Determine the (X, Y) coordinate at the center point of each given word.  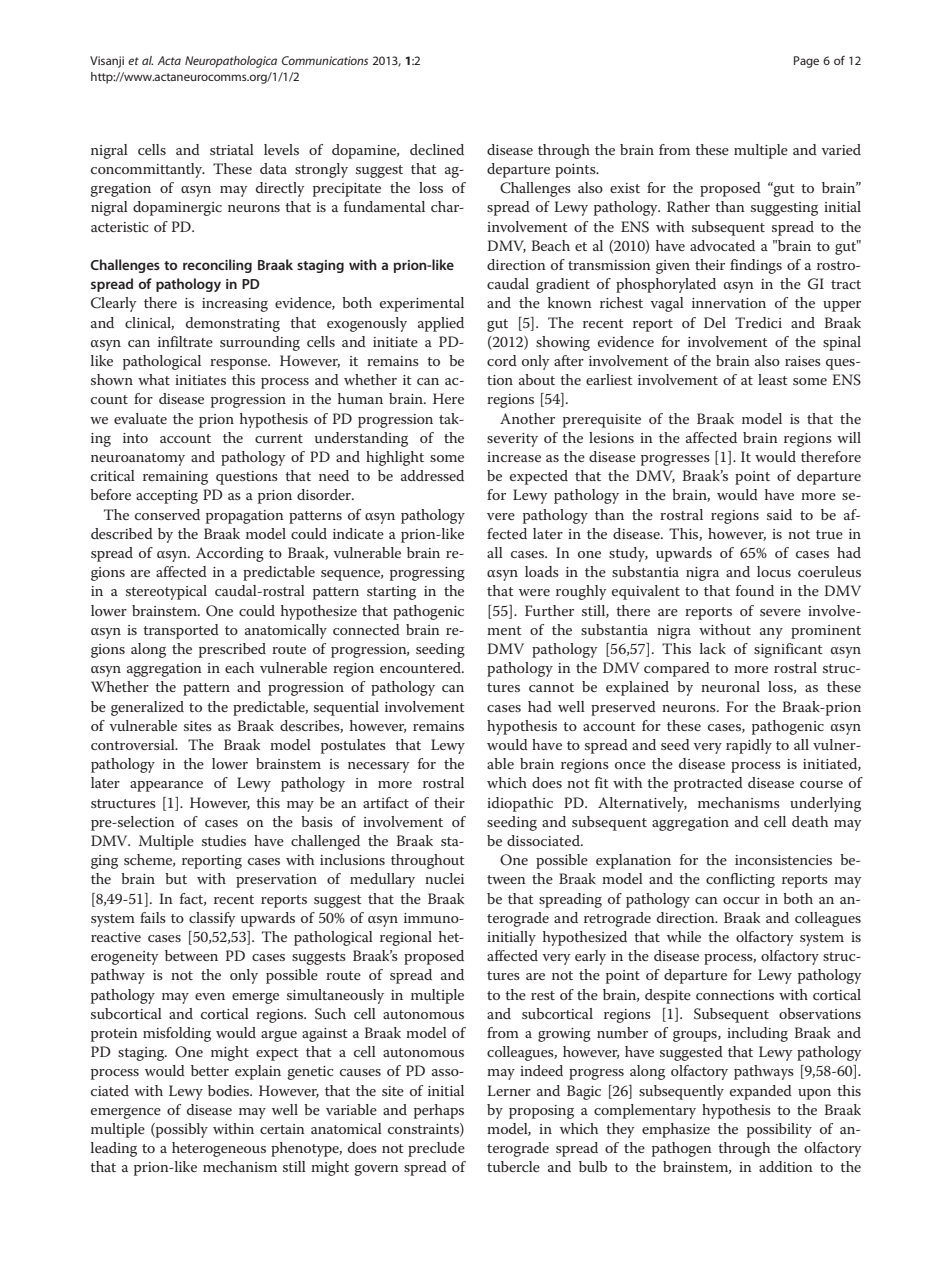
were (534, 592)
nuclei (444, 878)
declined (437, 149)
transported (181, 631)
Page (806, 62)
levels (281, 149)
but (176, 878)
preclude (436, 1149)
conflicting (740, 880)
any (771, 633)
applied (441, 324)
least (773, 379)
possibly (181, 1130)
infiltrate (185, 341)
